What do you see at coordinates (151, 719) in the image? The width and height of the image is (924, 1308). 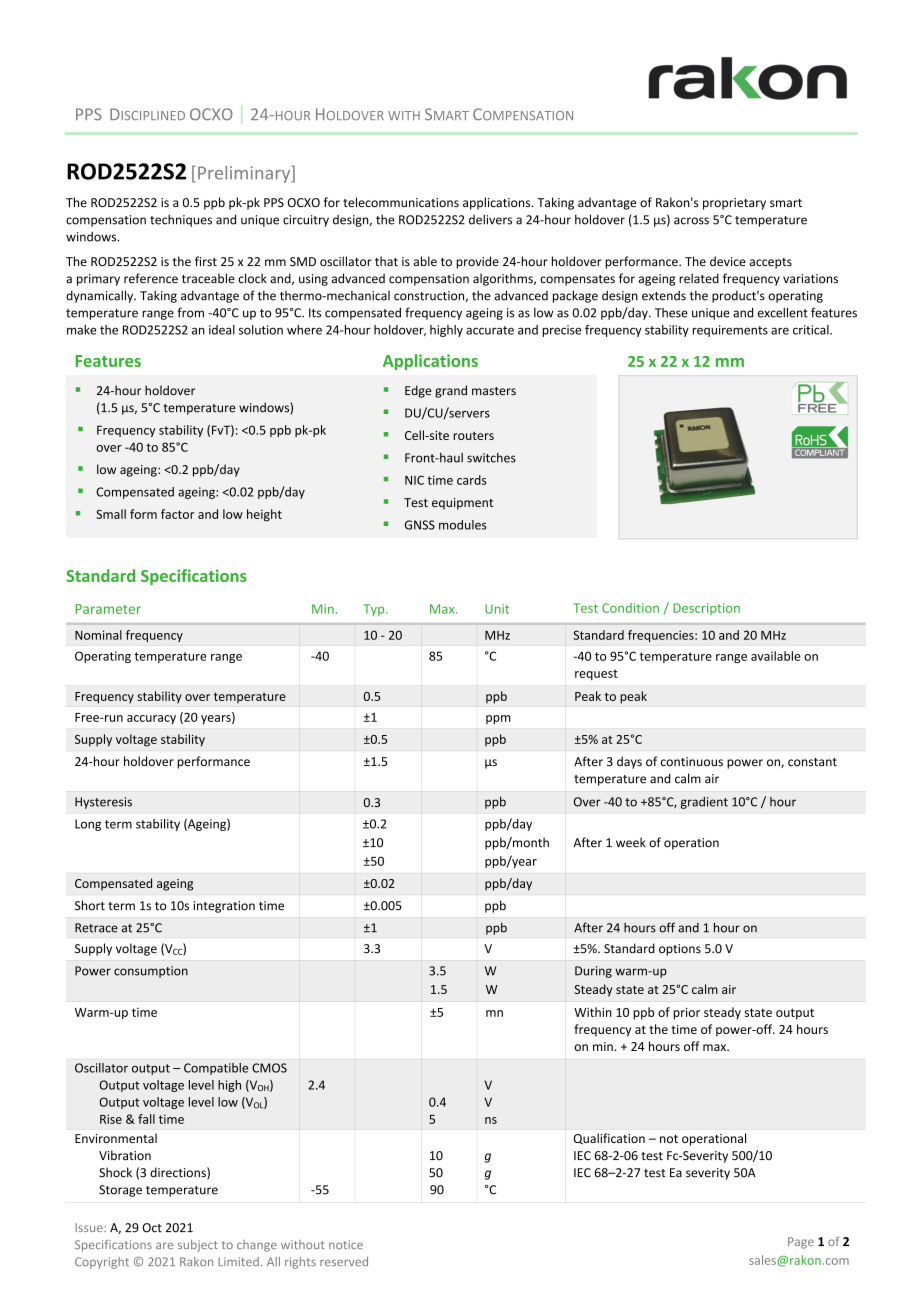 I see `accuracy` at bounding box center [151, 719].
